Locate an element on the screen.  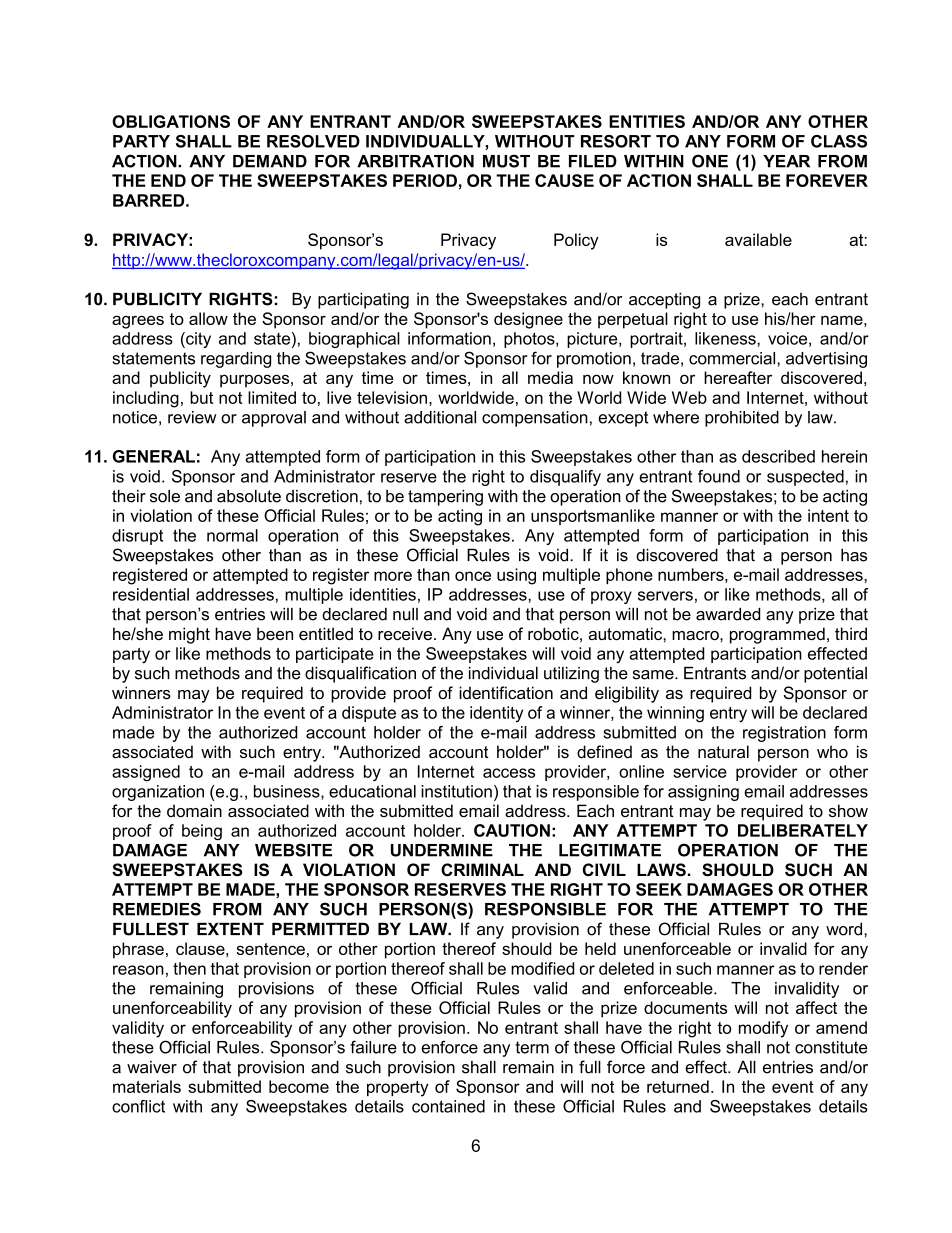
waiver is located at coordinates (152, 1067).
